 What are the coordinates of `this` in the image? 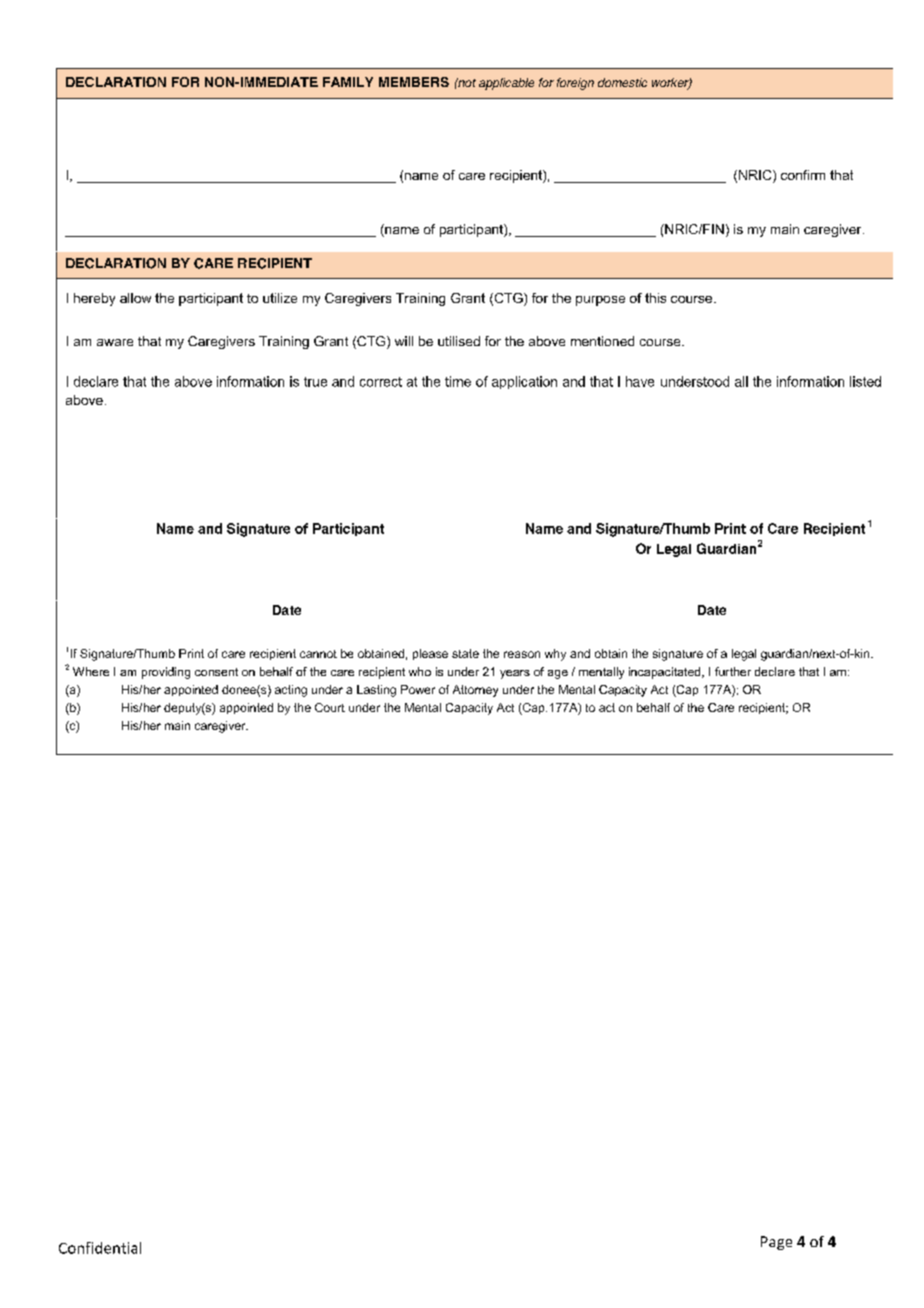 It's located at (655, 298).
